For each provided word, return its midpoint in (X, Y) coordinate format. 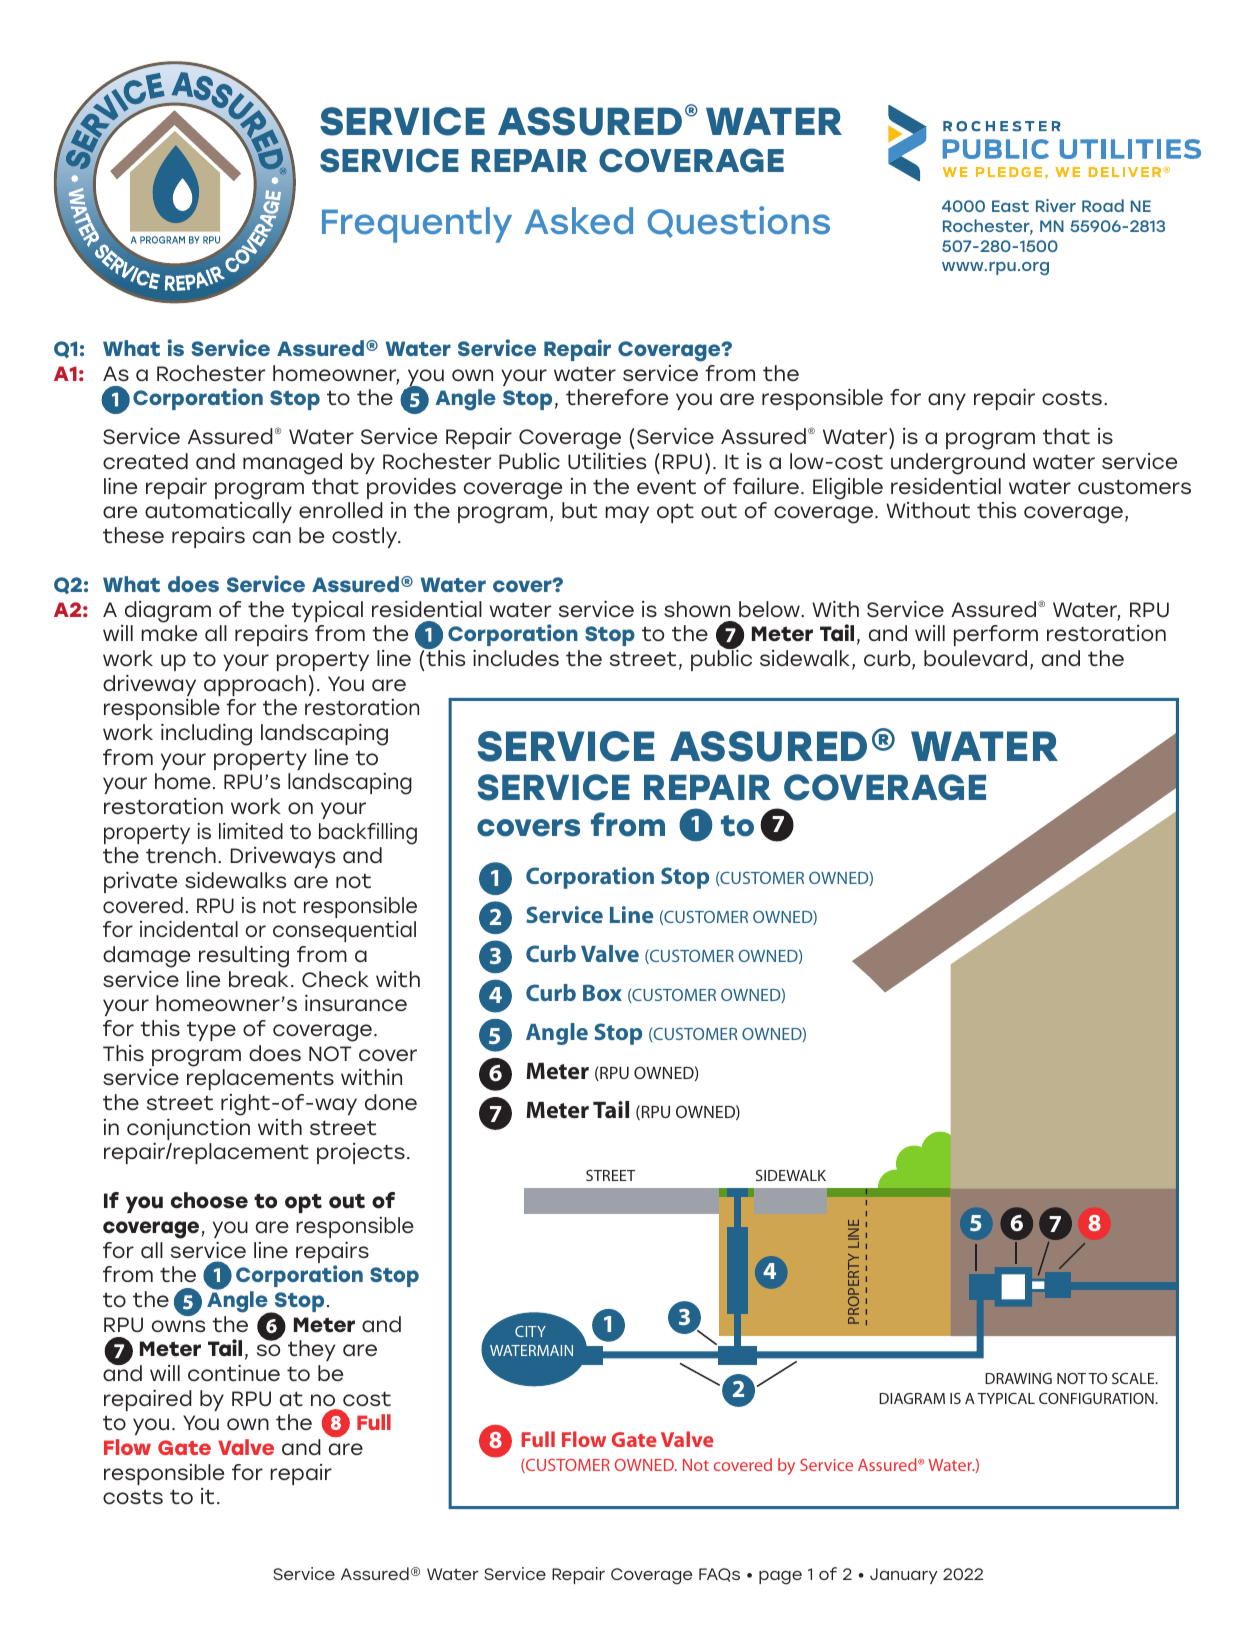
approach (255, 685)
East (1010, 206)
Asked (579, 221)
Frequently (417, 225)
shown (697, 609)
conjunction (188, 1129)
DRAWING (1018, 1378)
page (780, 1578)
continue (234, 1373)
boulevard (975, 658)
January (904, 1576)
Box (602, 992)
